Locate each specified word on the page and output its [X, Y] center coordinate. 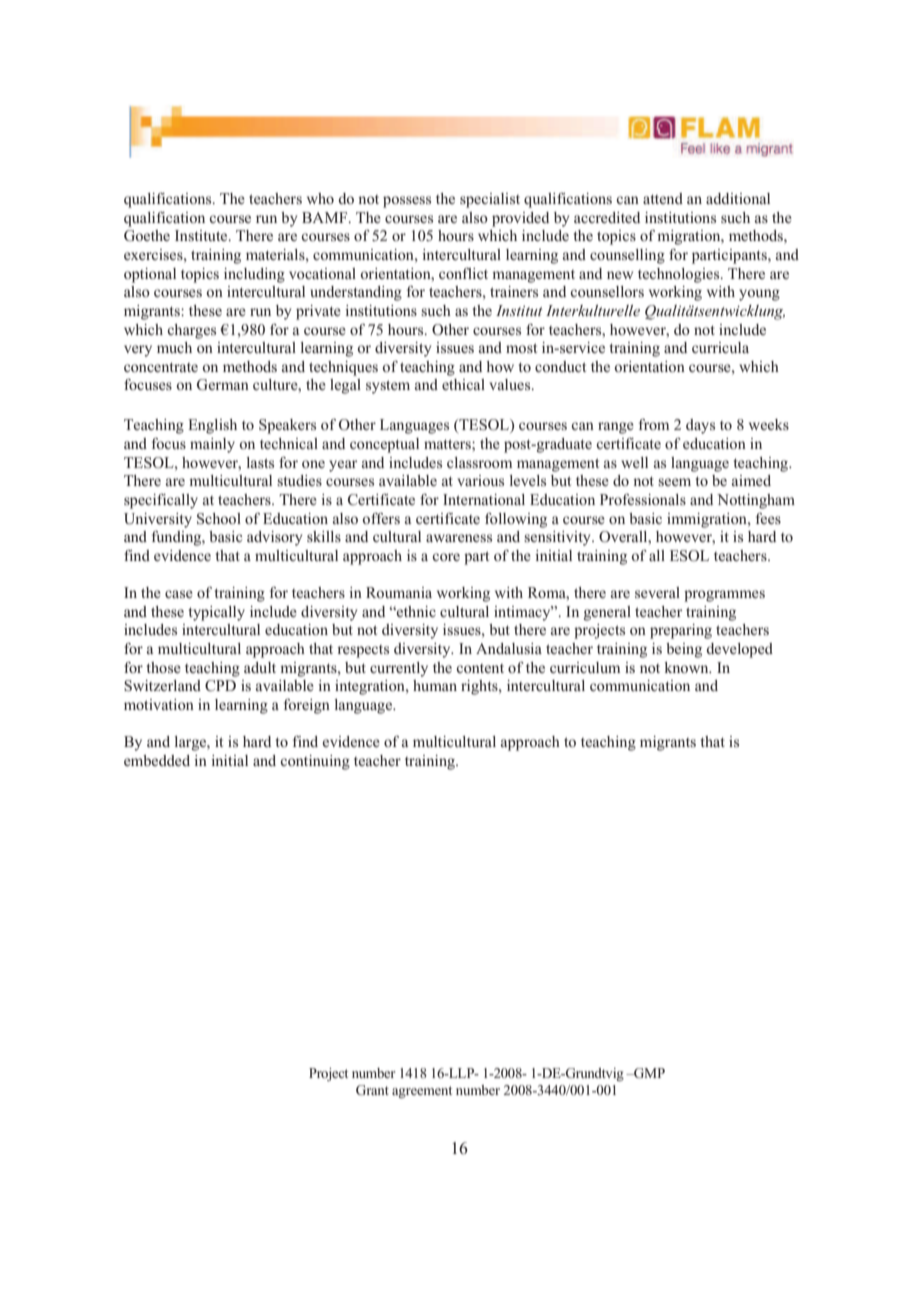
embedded [157, 760]
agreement [422, 1092]
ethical [463, 384]
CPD [220, 686]
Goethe [147, 236]
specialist [490, 200]
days [700, 426]
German [223, 385]
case [179, 594]
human [435, 685]
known [687, 667]
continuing [315, 762]
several [657, 592]
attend [663, 198]
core [446, 557]
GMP [648, 1073]
